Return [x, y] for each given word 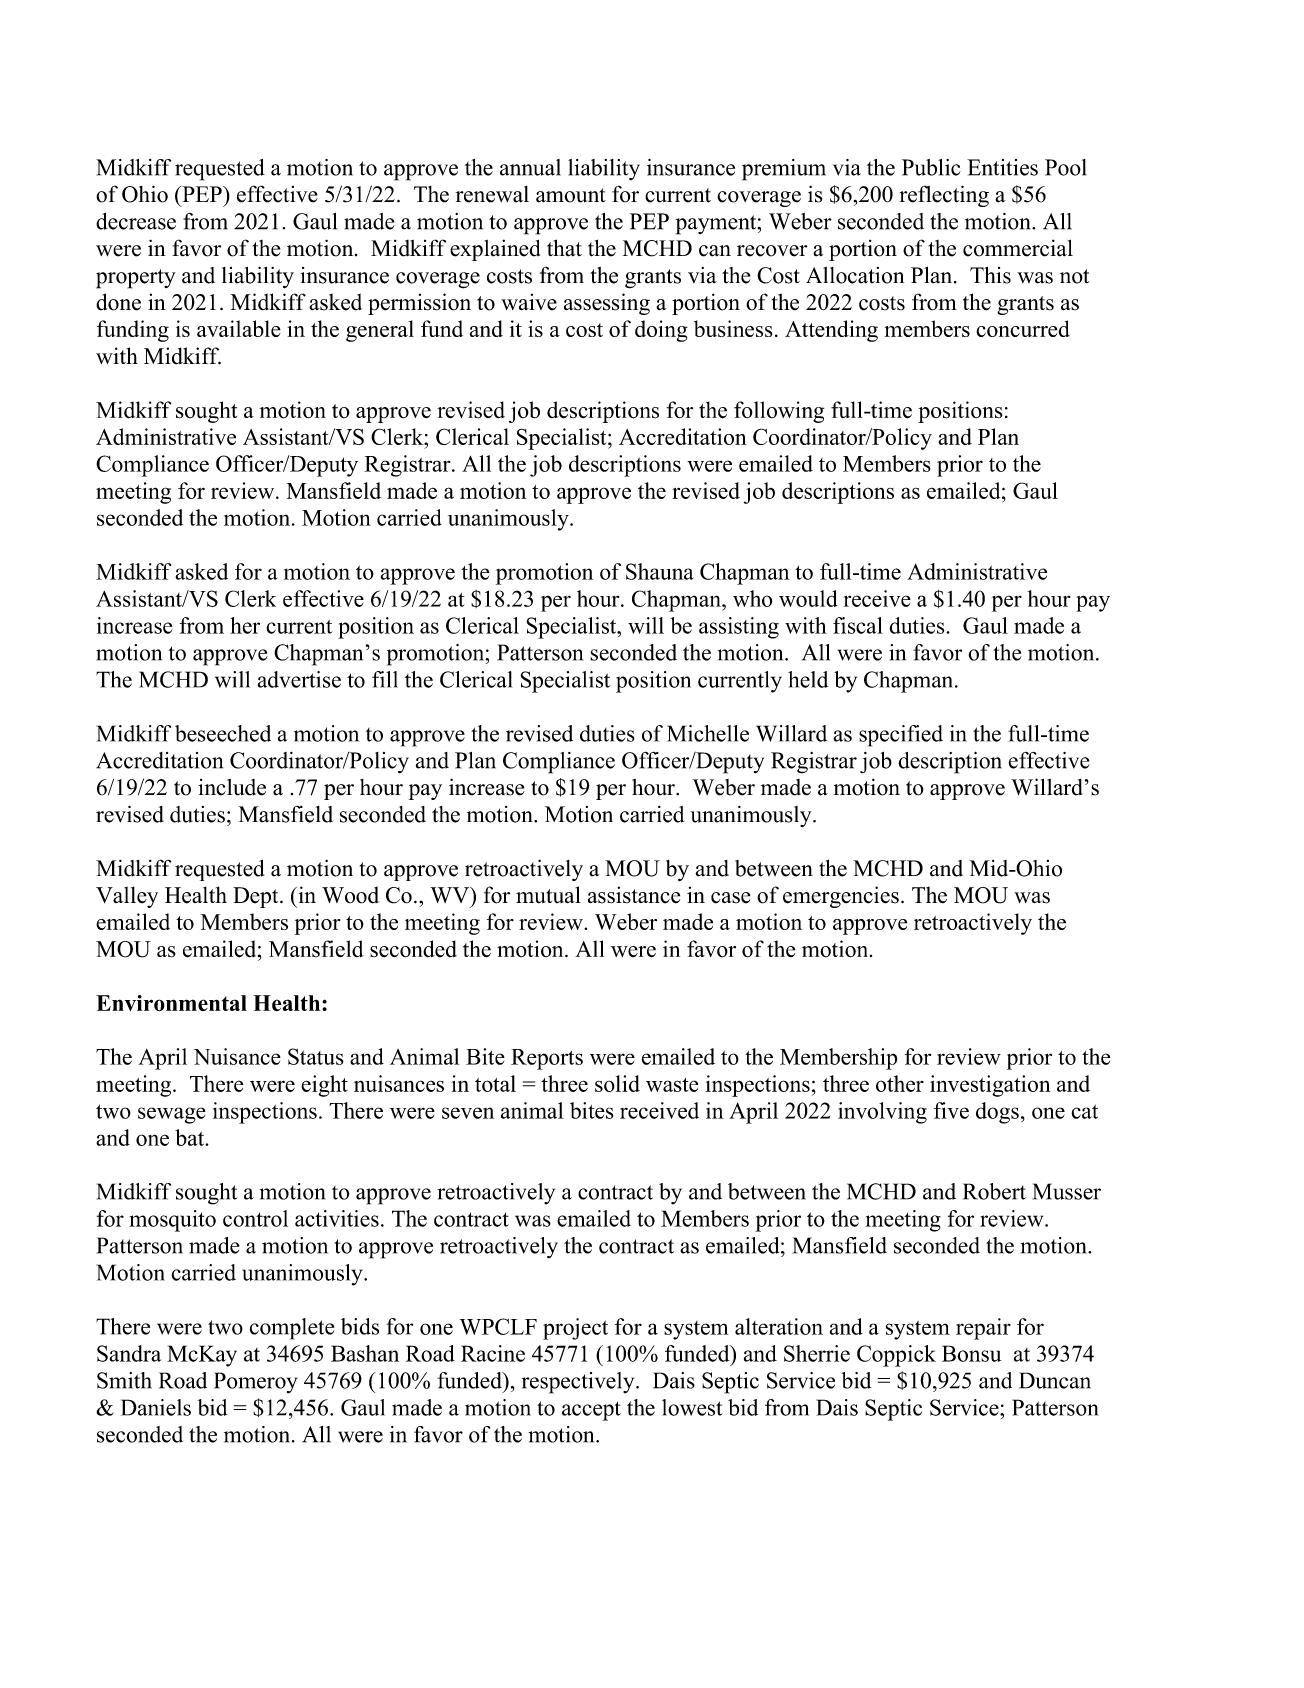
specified [901, 736]
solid [617, 1083]
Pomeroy [255, 1383]
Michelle [708, 733]
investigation [990, 1086]
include [232, 787]
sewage [172, 1115]
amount [571, 195]
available [239, 328]
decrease [136, 221]
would [808, 598]
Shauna [659, 571]
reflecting [944, 196]
